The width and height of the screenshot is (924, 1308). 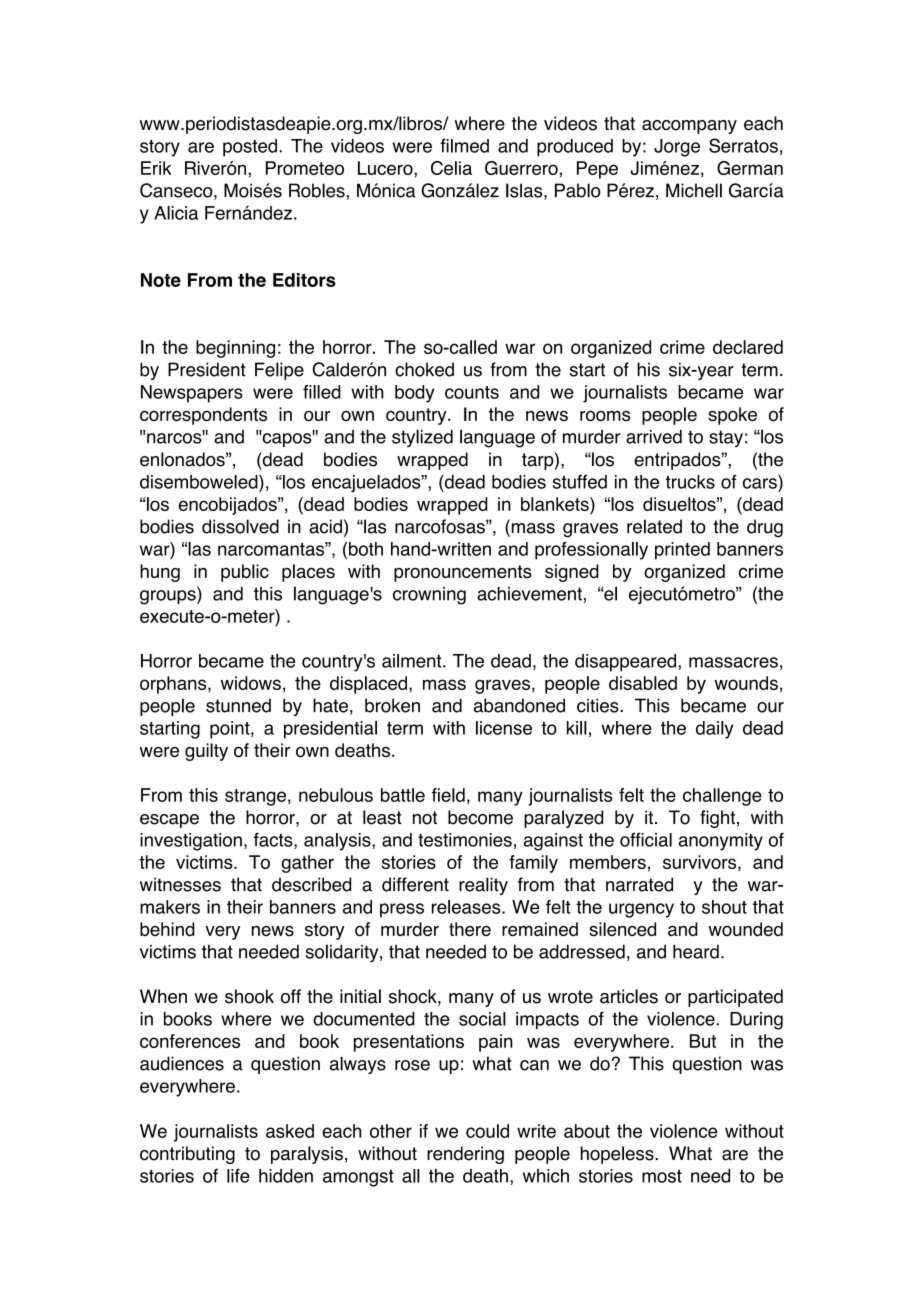 I want to click on life, so click(x=238, y=1175).
